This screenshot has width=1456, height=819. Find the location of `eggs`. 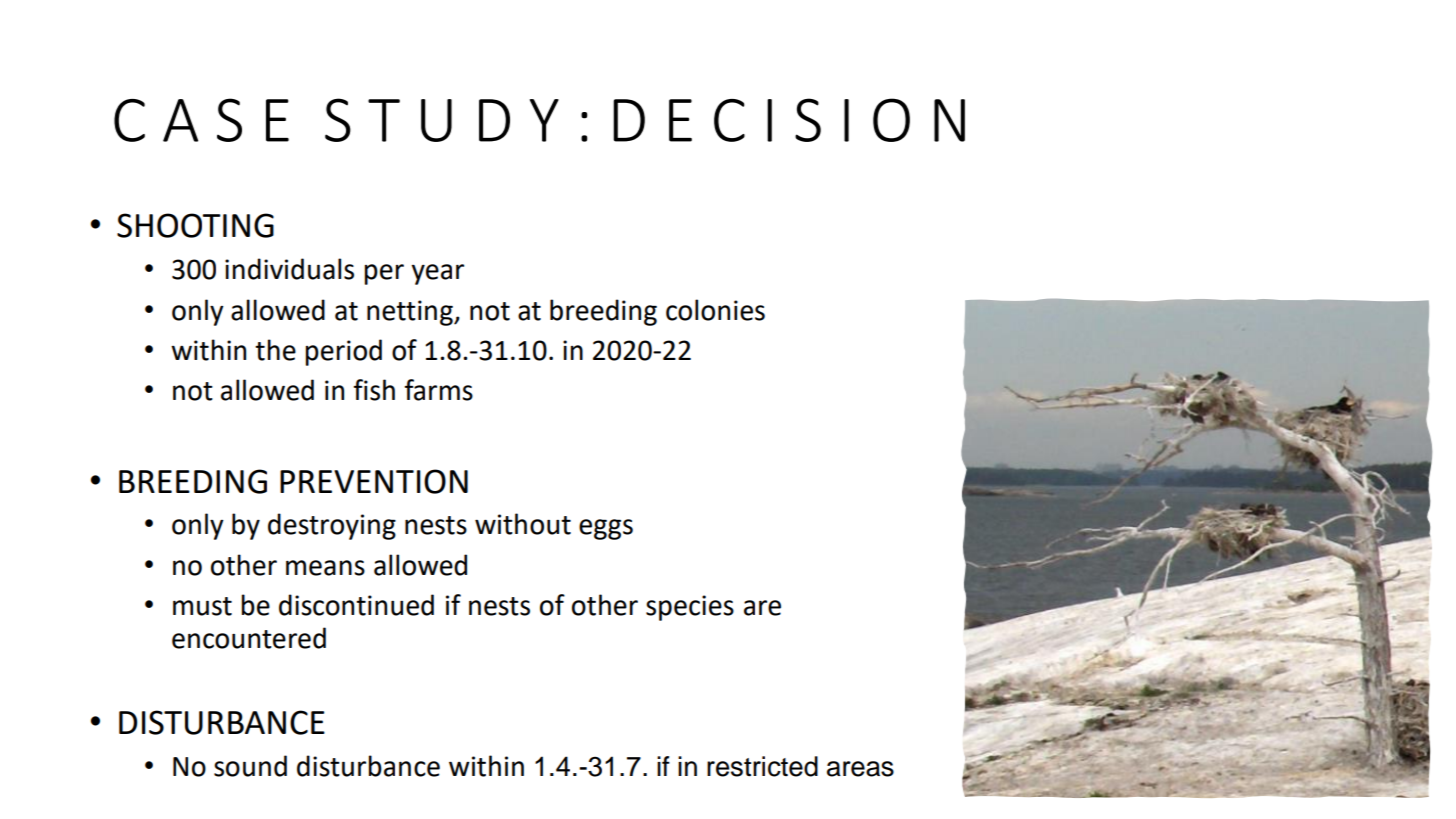

eggs is located at coordinates (606, 529).
